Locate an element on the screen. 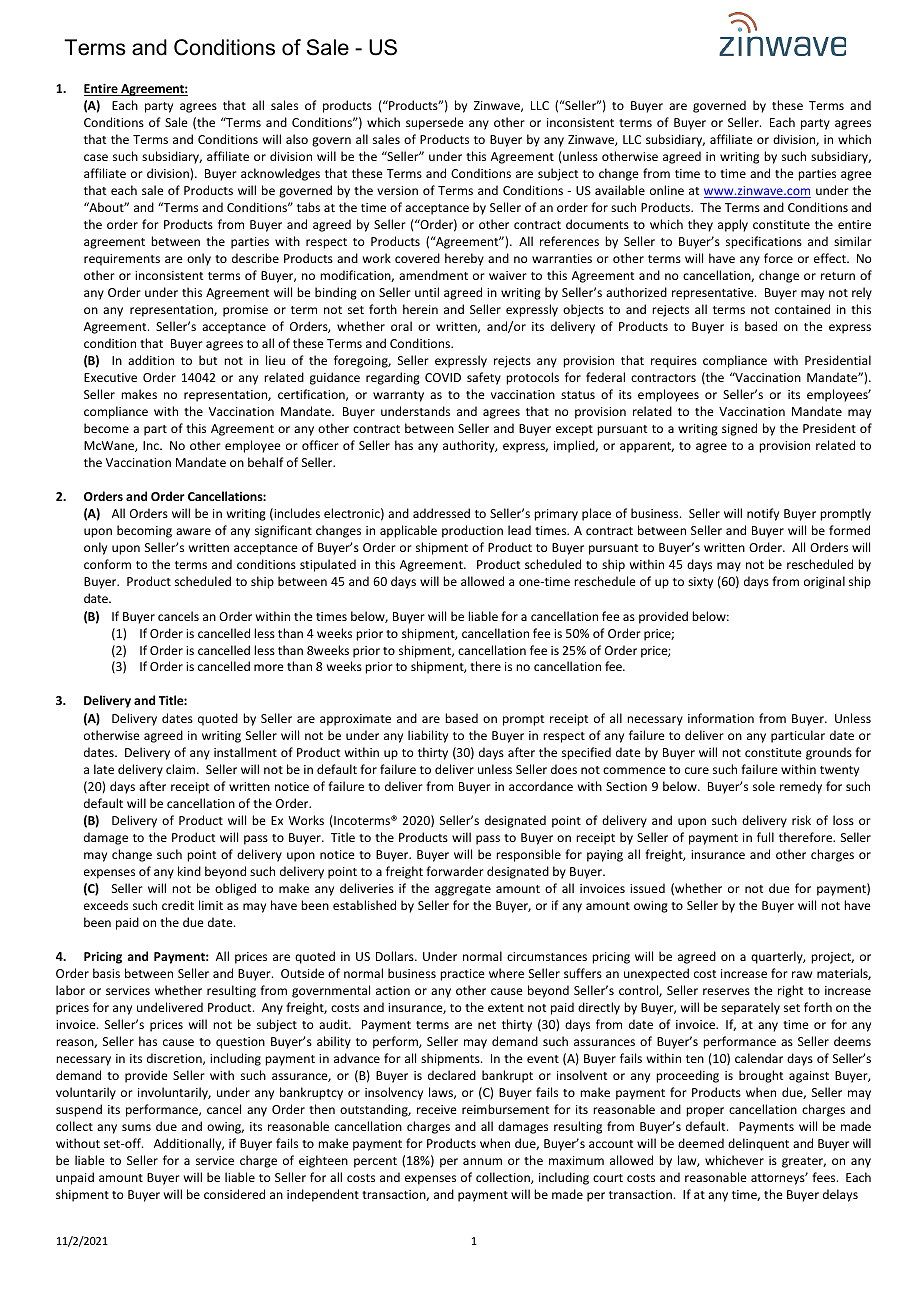  sums is located at coordinates (136, 1127).
